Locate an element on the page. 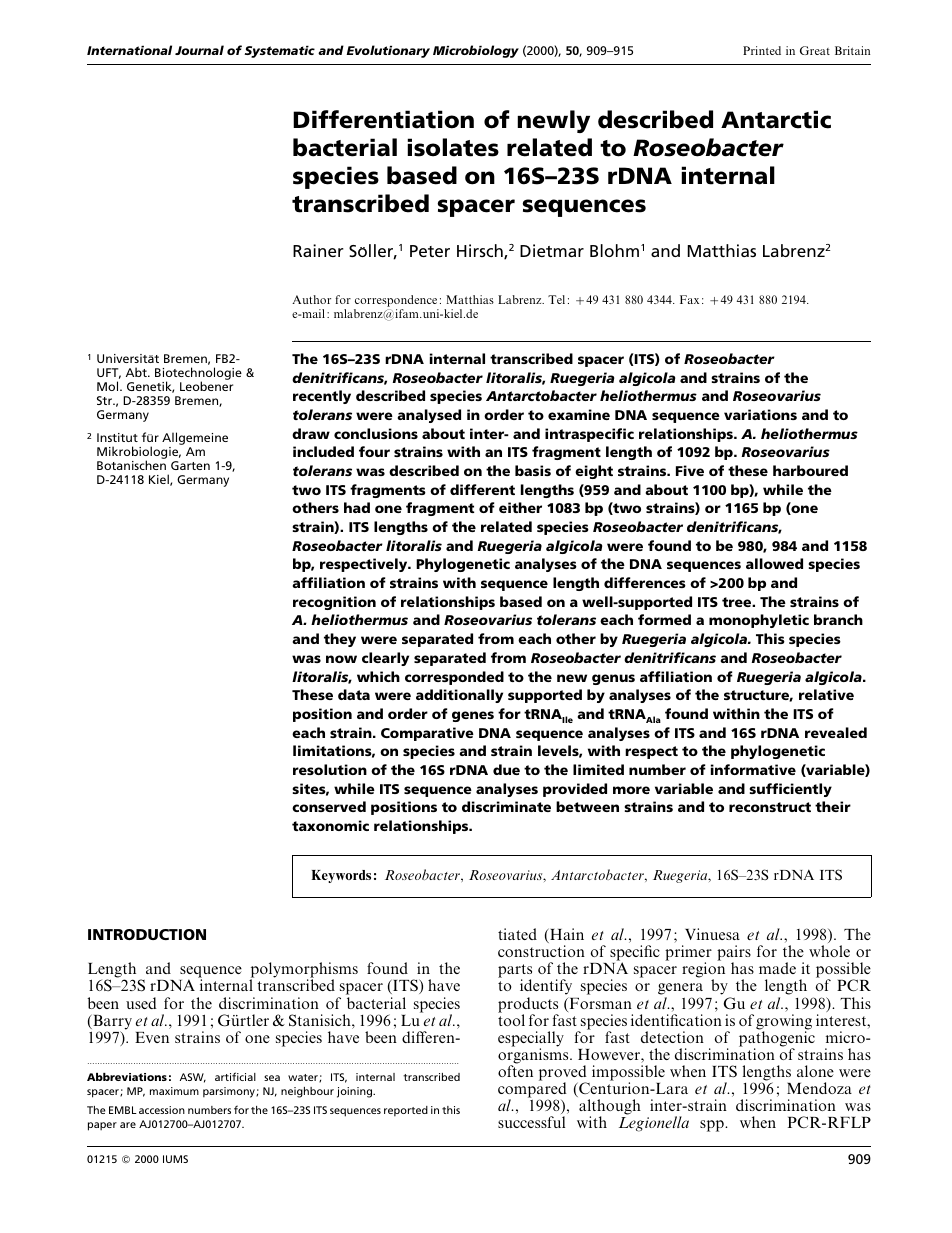 The width and height of the image is (952, 1233). variations is located at coordinates (760, 414).
